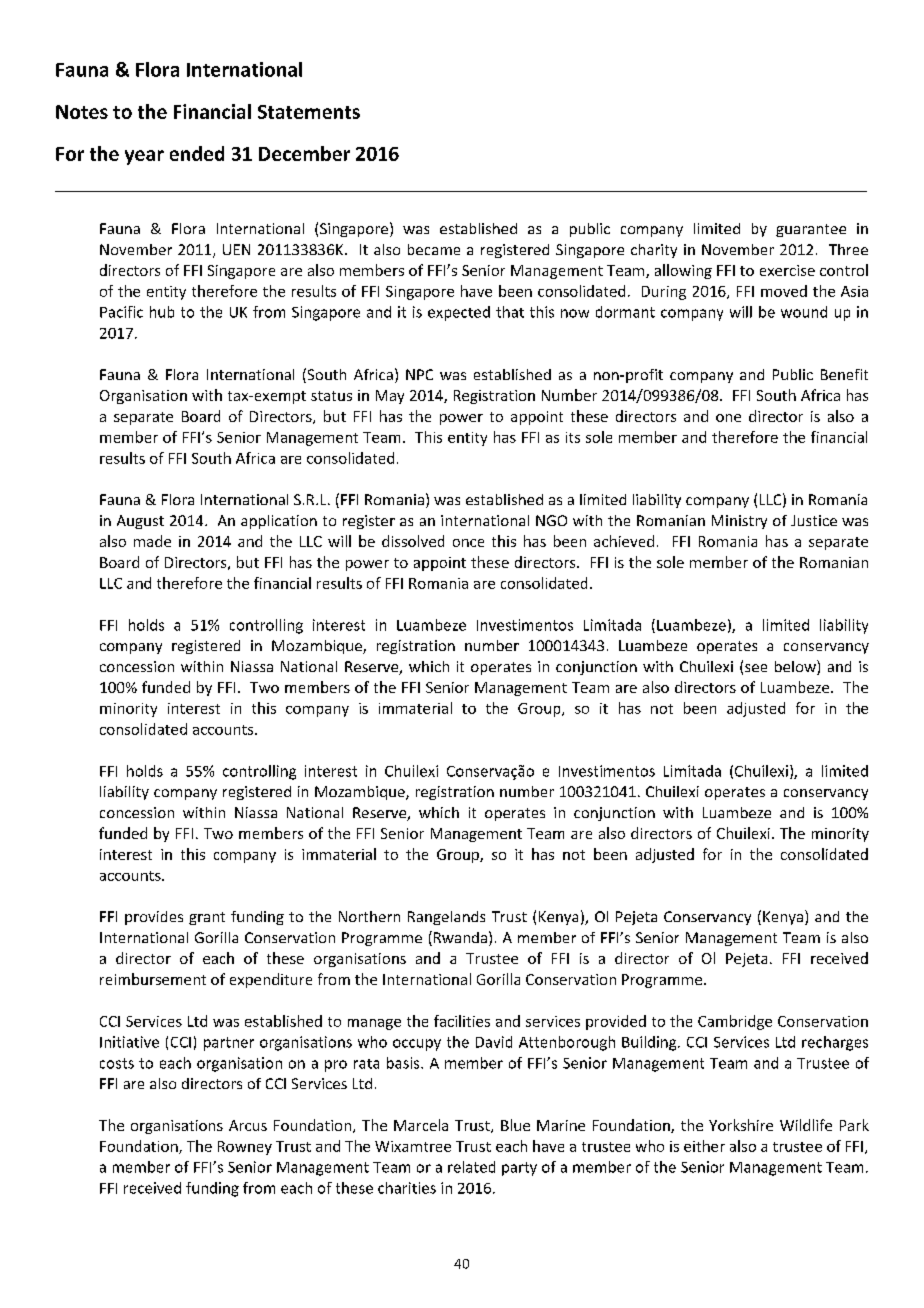 Image resolution: width=924 pixels, height=1308 pixels. Describe the element at coordinates (434, 249) in the page. I see `became` at that location.
